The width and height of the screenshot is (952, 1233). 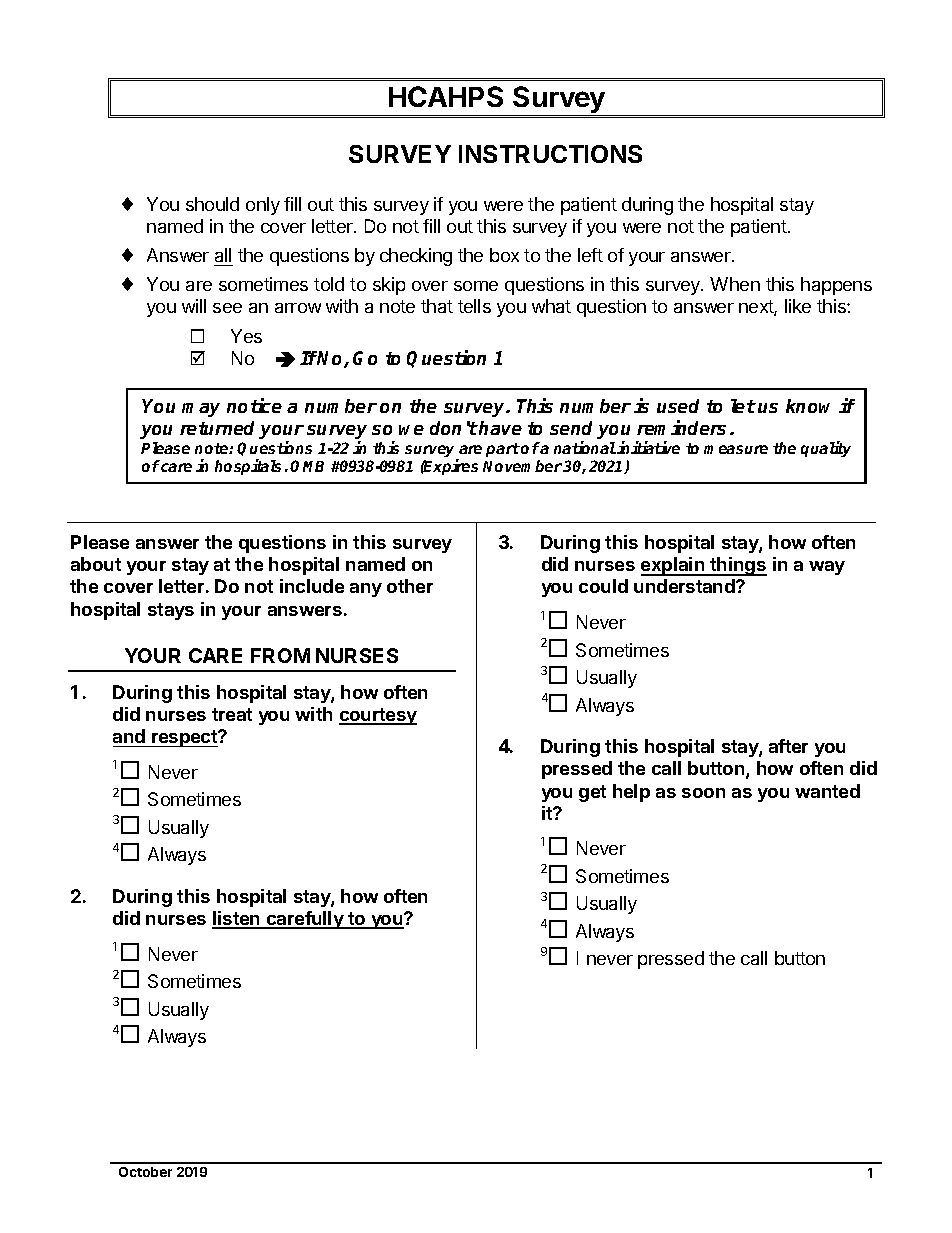 What do you see at coordinates (736, 449) in the screenshot?
I see `measure` at bounding box center [736, 449].
